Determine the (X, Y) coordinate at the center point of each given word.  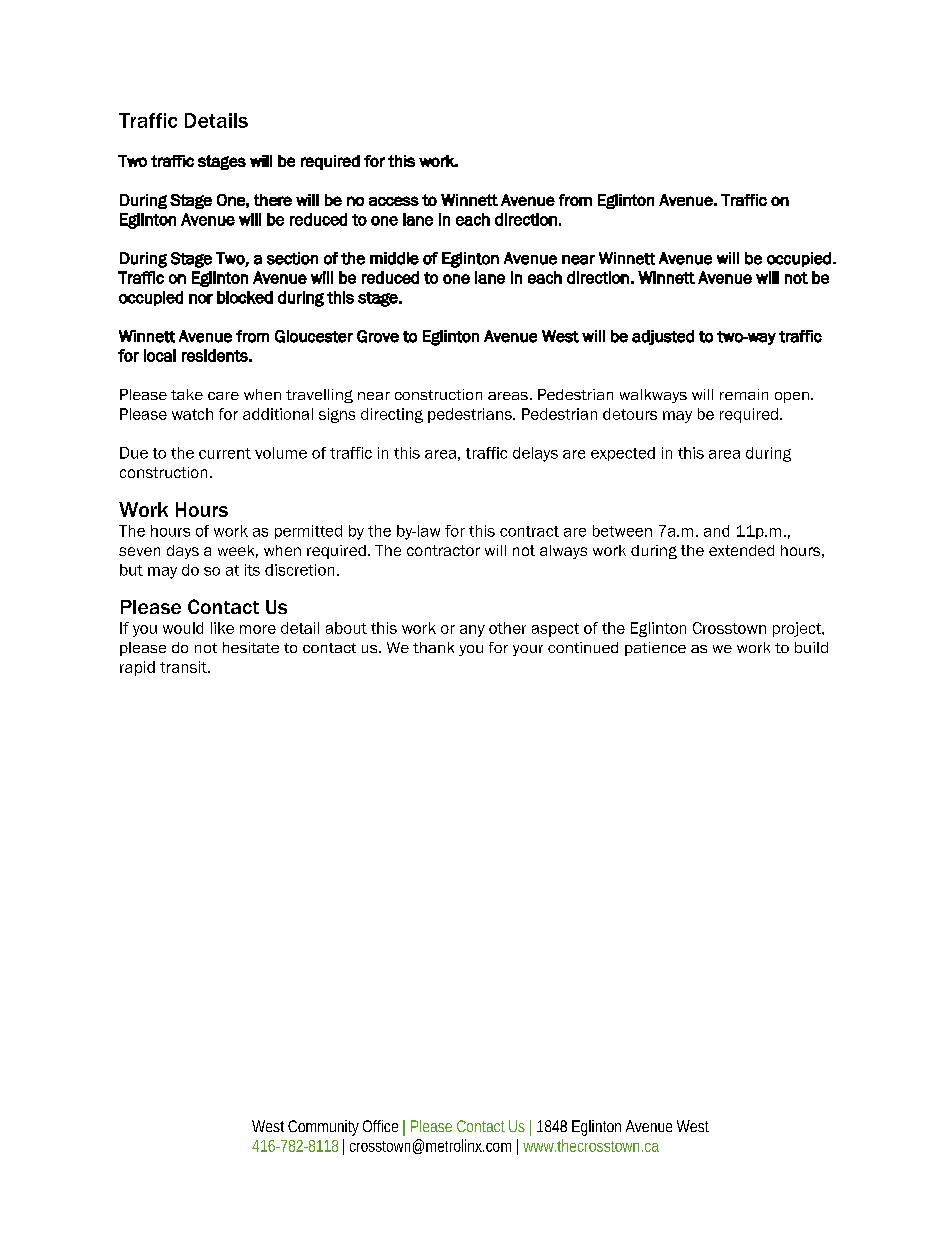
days (183, 552)
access (394, 201)
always (563, 552)
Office (380, 1126)
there (273, 200)
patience (655, 649)
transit (184, 667)
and (716, 531)
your (528, 650)
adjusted (663, 337)
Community (323, 1128)
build (811, 647)
